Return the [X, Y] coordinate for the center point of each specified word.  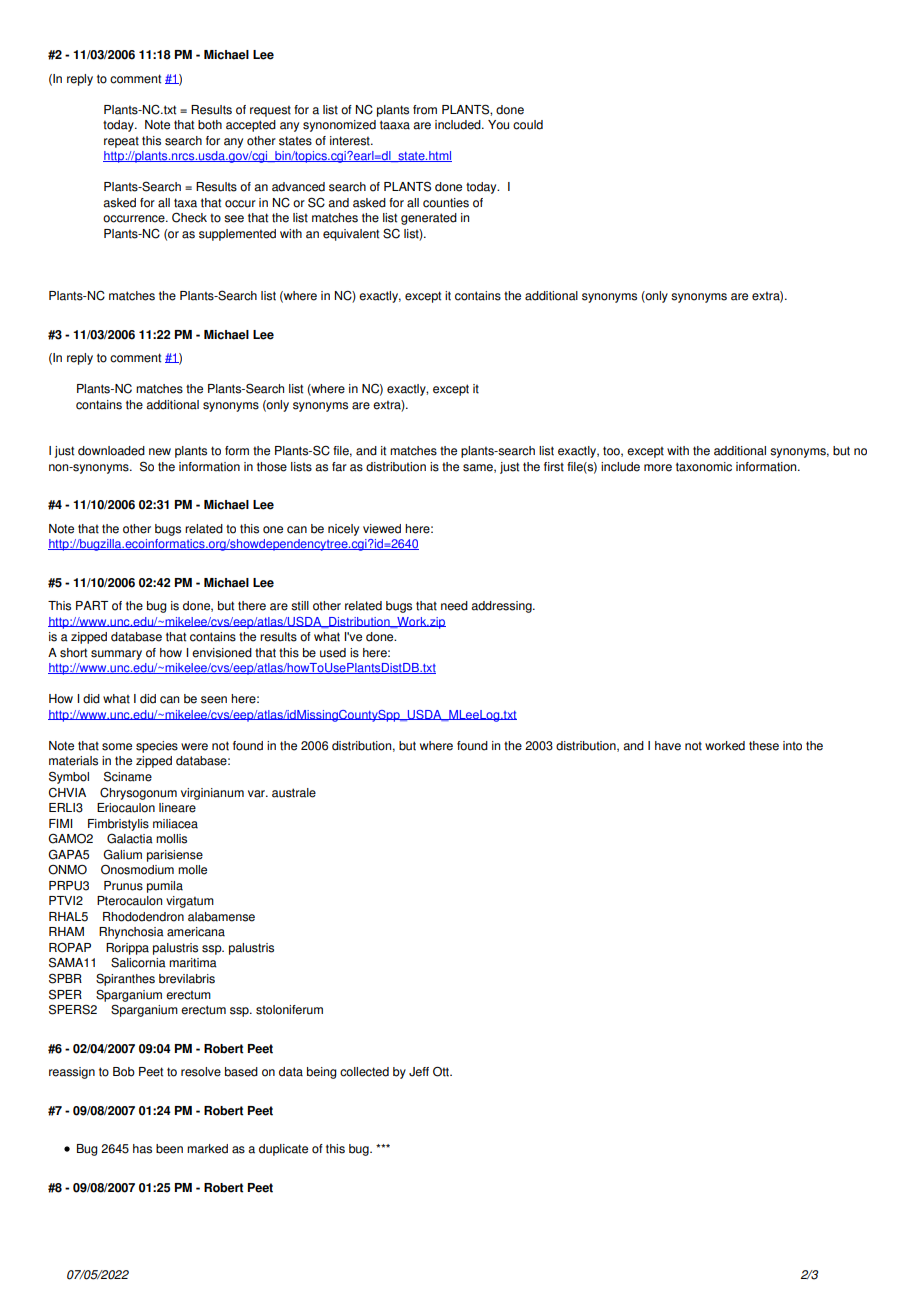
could [528, 125]
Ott [442, 1071]
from [425, 110]
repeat [121, 142]
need [454, 606]
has [142, 1149]
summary [116, 655]
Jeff [419, 1072]
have [668, 746]
